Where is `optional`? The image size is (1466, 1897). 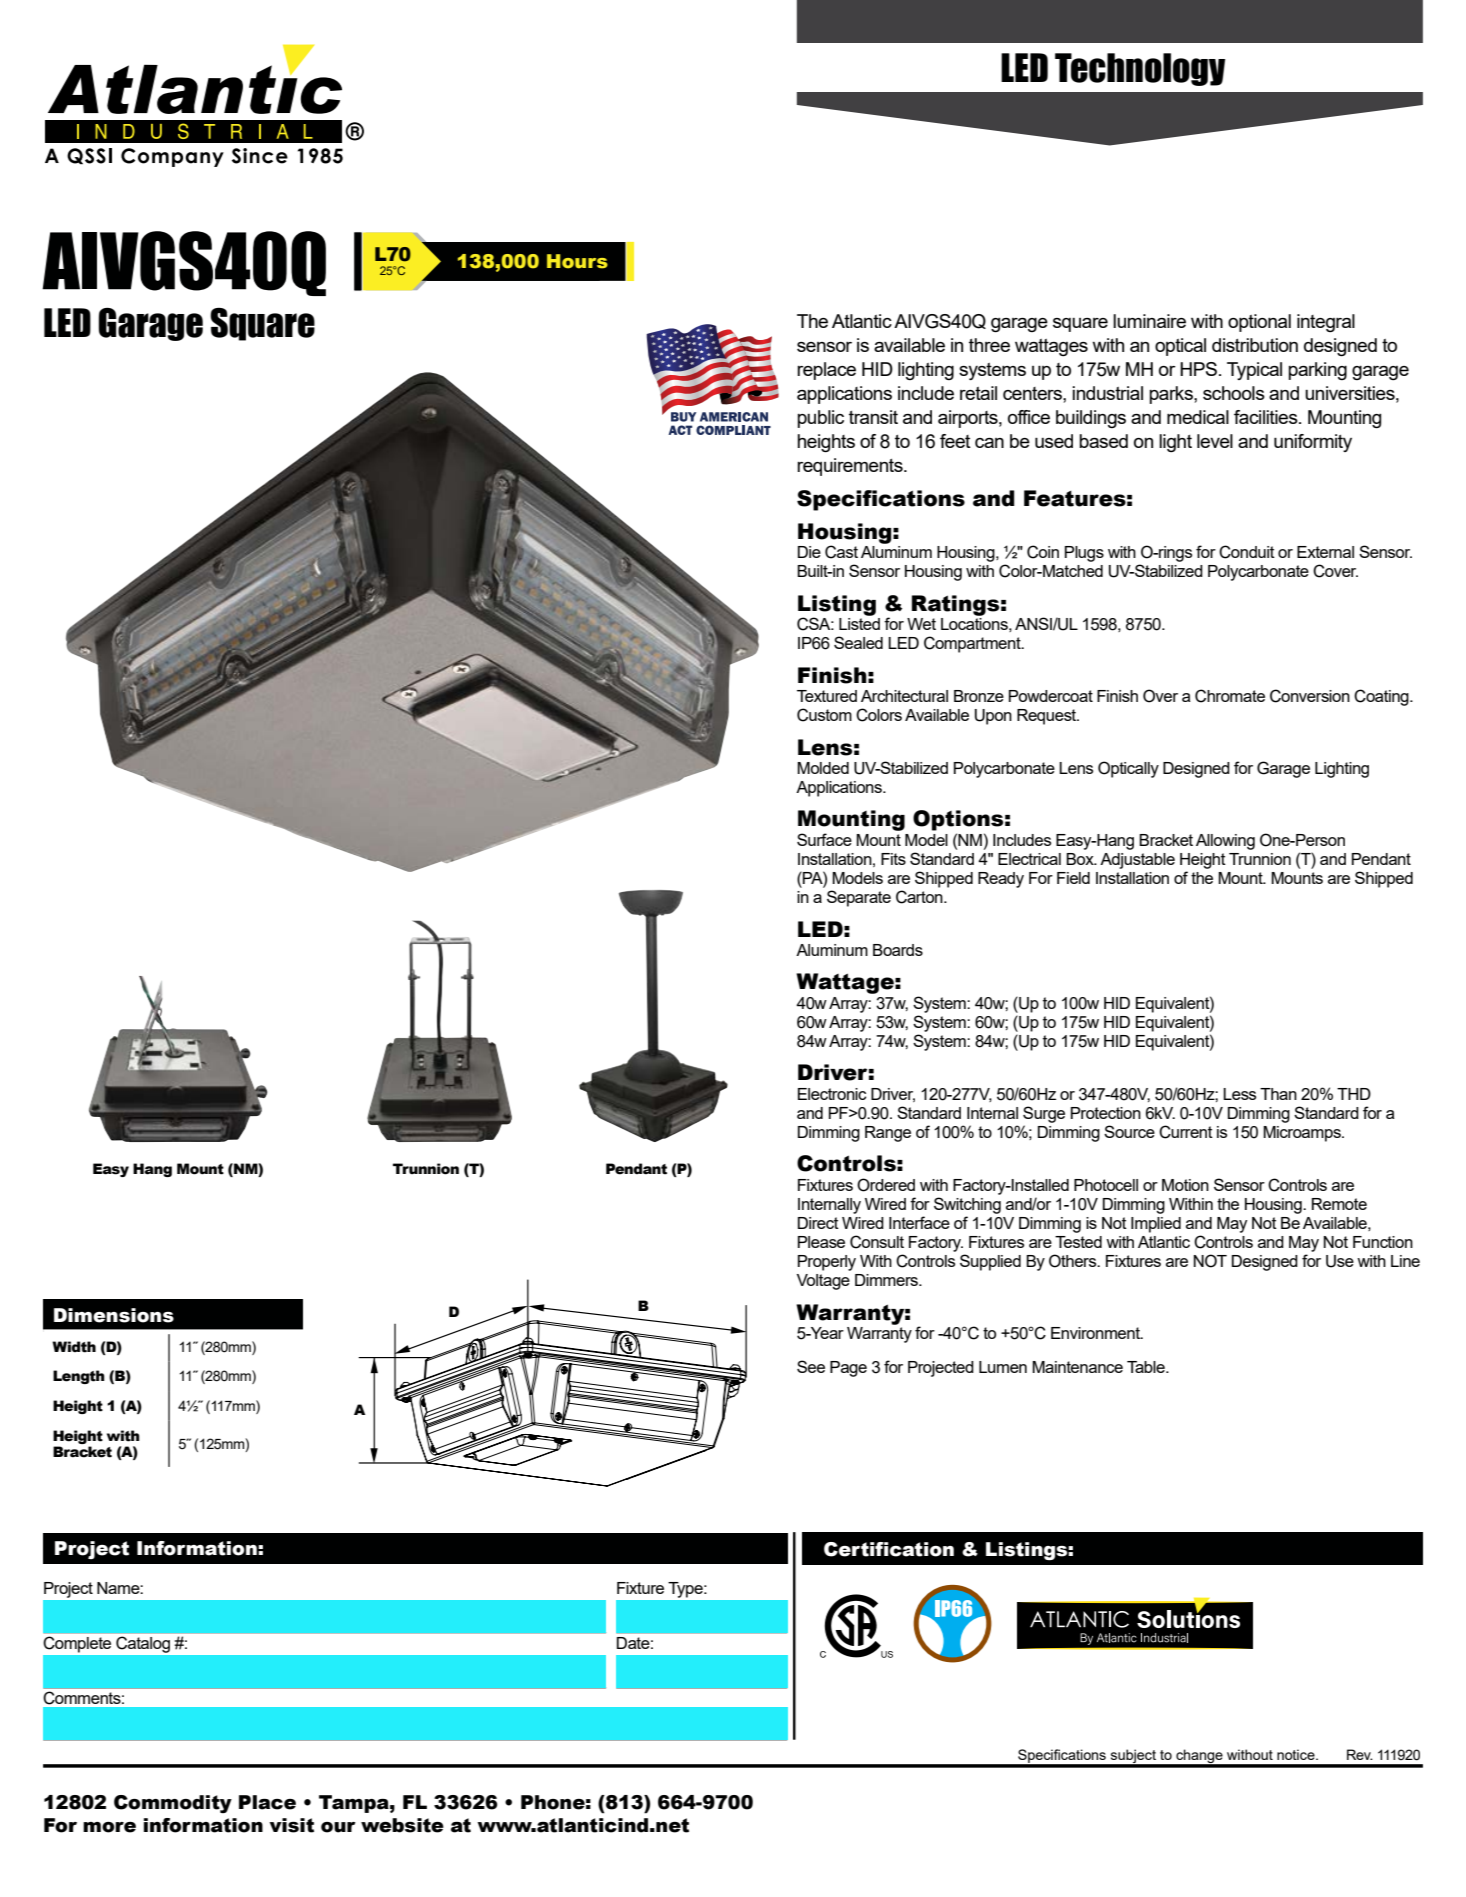
optional is located at coordinates (1259, 323).
